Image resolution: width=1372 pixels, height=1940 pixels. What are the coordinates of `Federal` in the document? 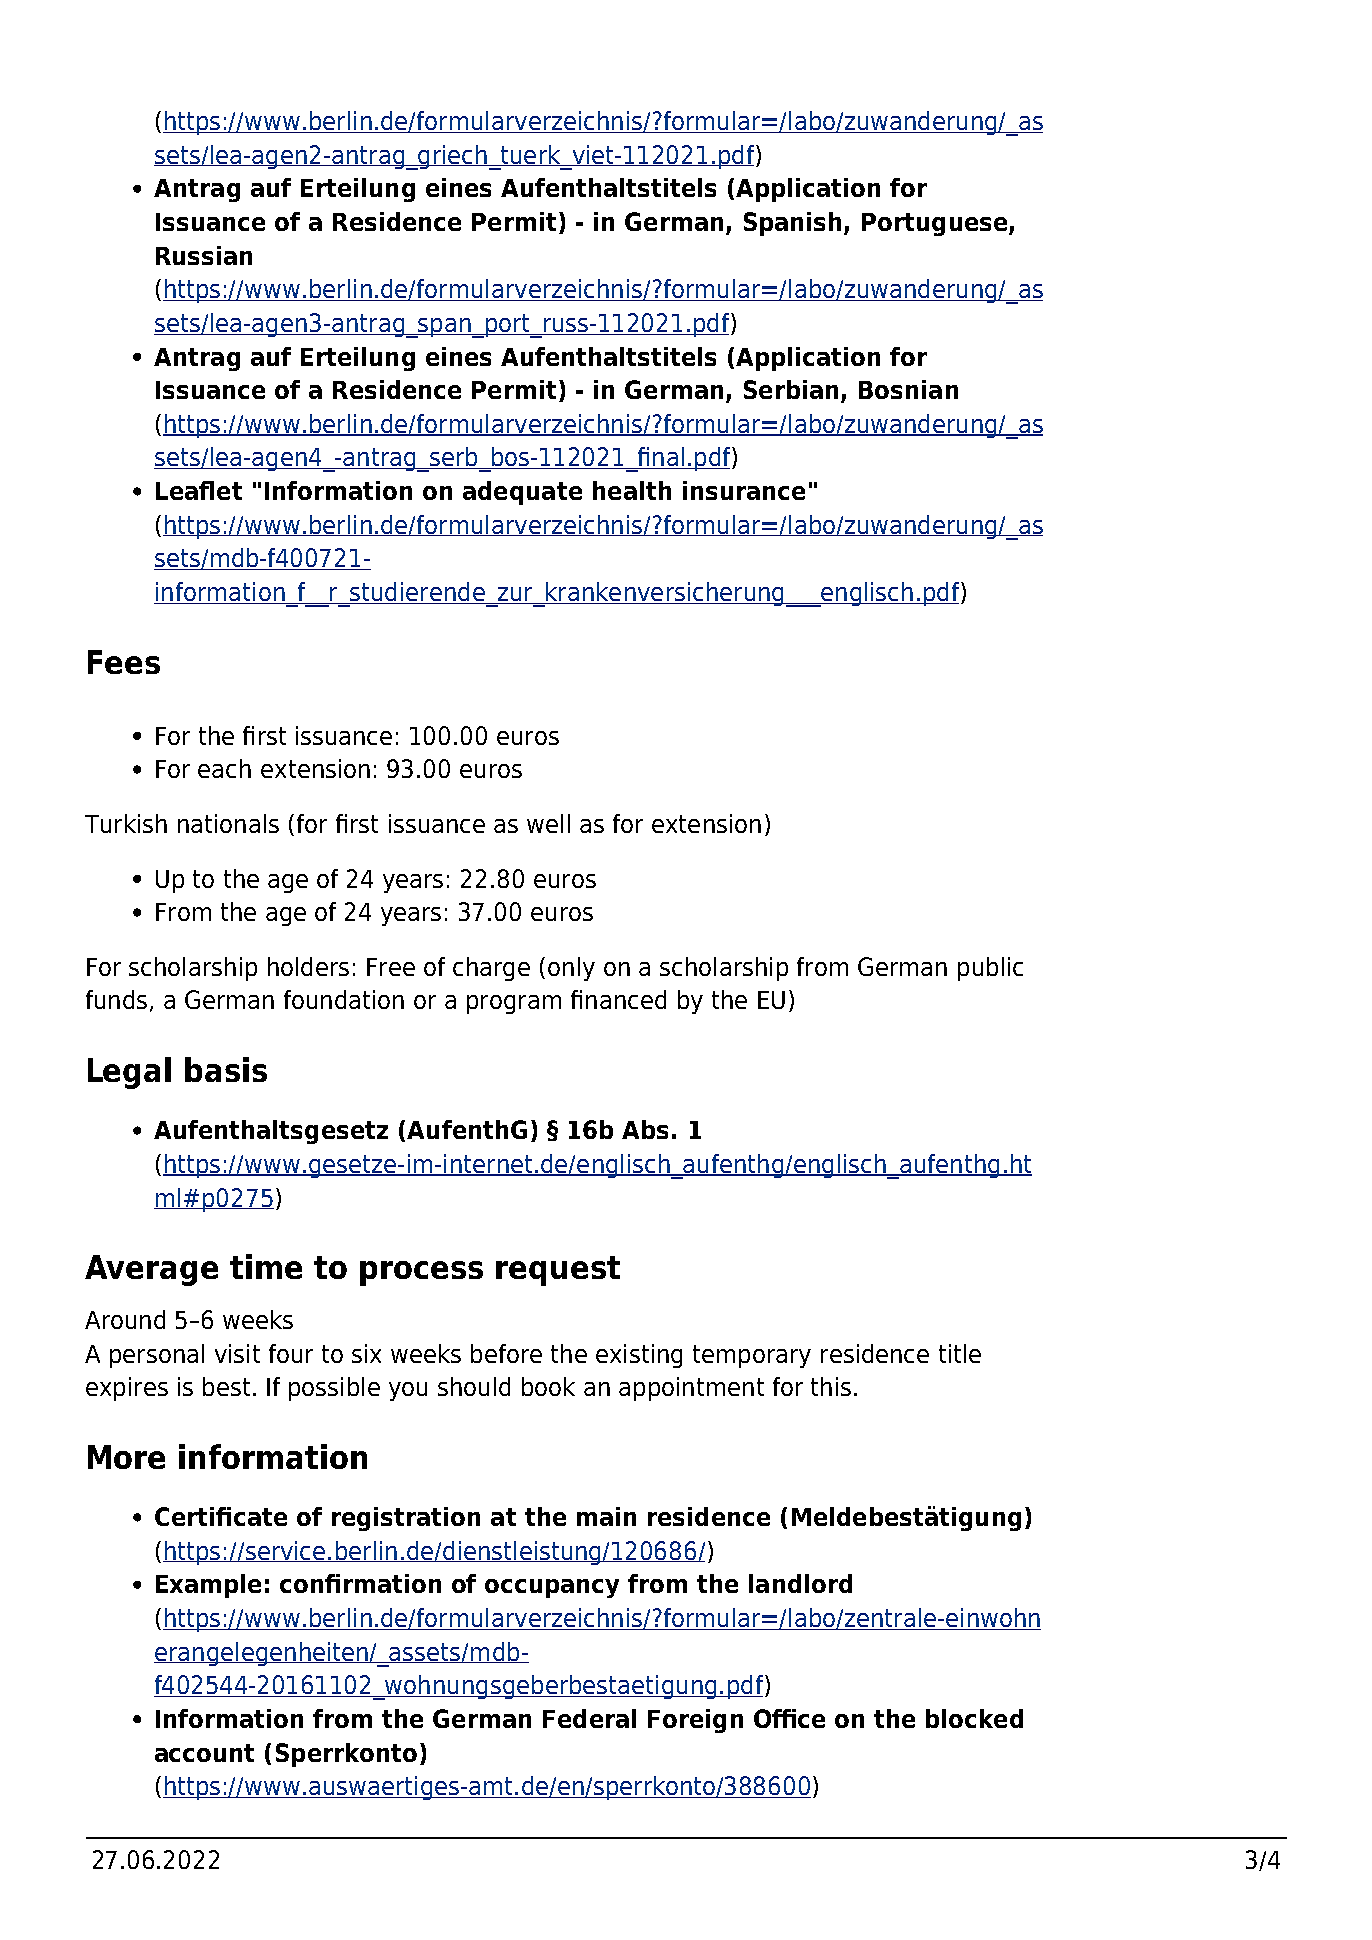 It's located at (589, 1718).
